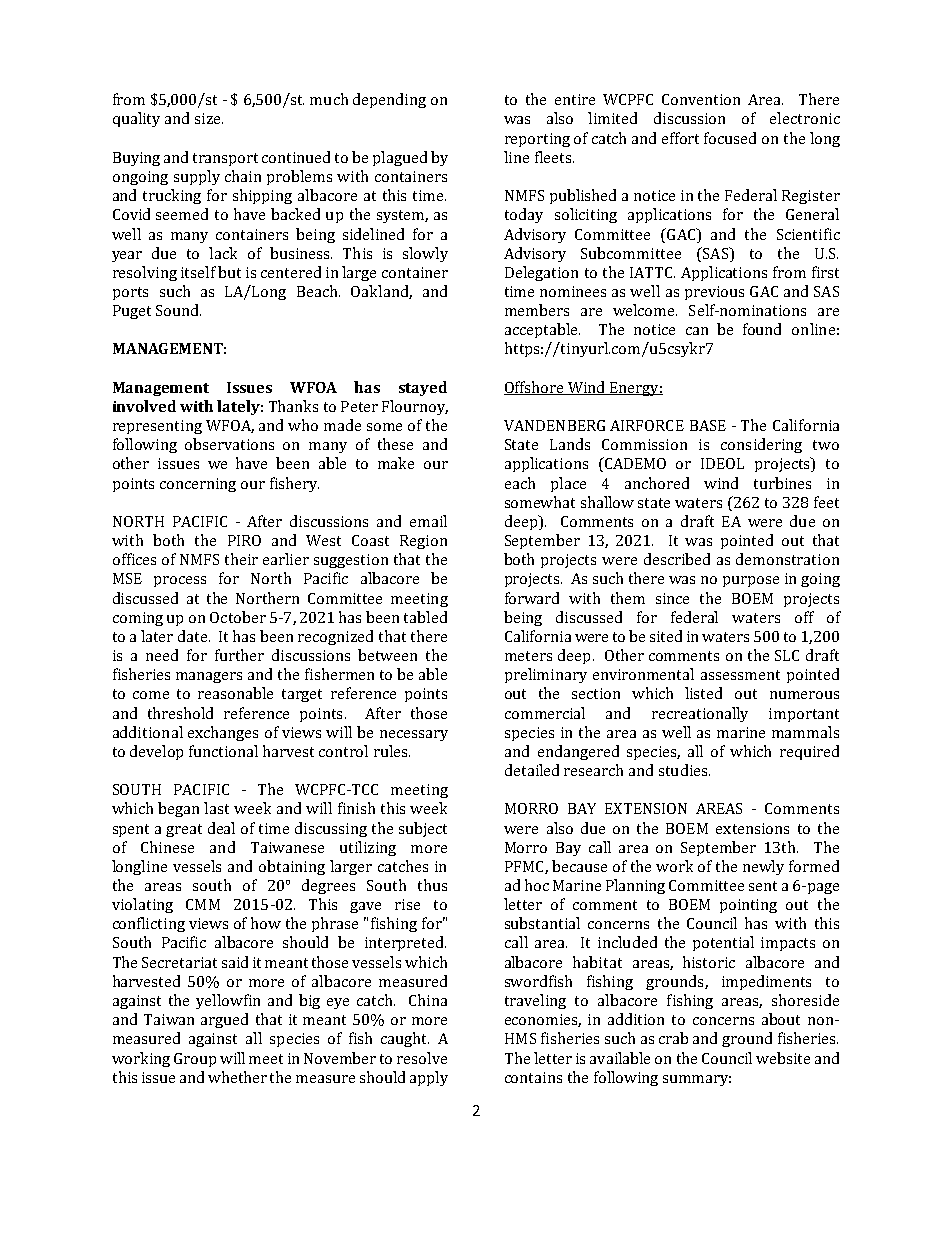 Image resolution: width=952 pixels, height=1233 pixels. I want to click on forward, so click(532, 598).
